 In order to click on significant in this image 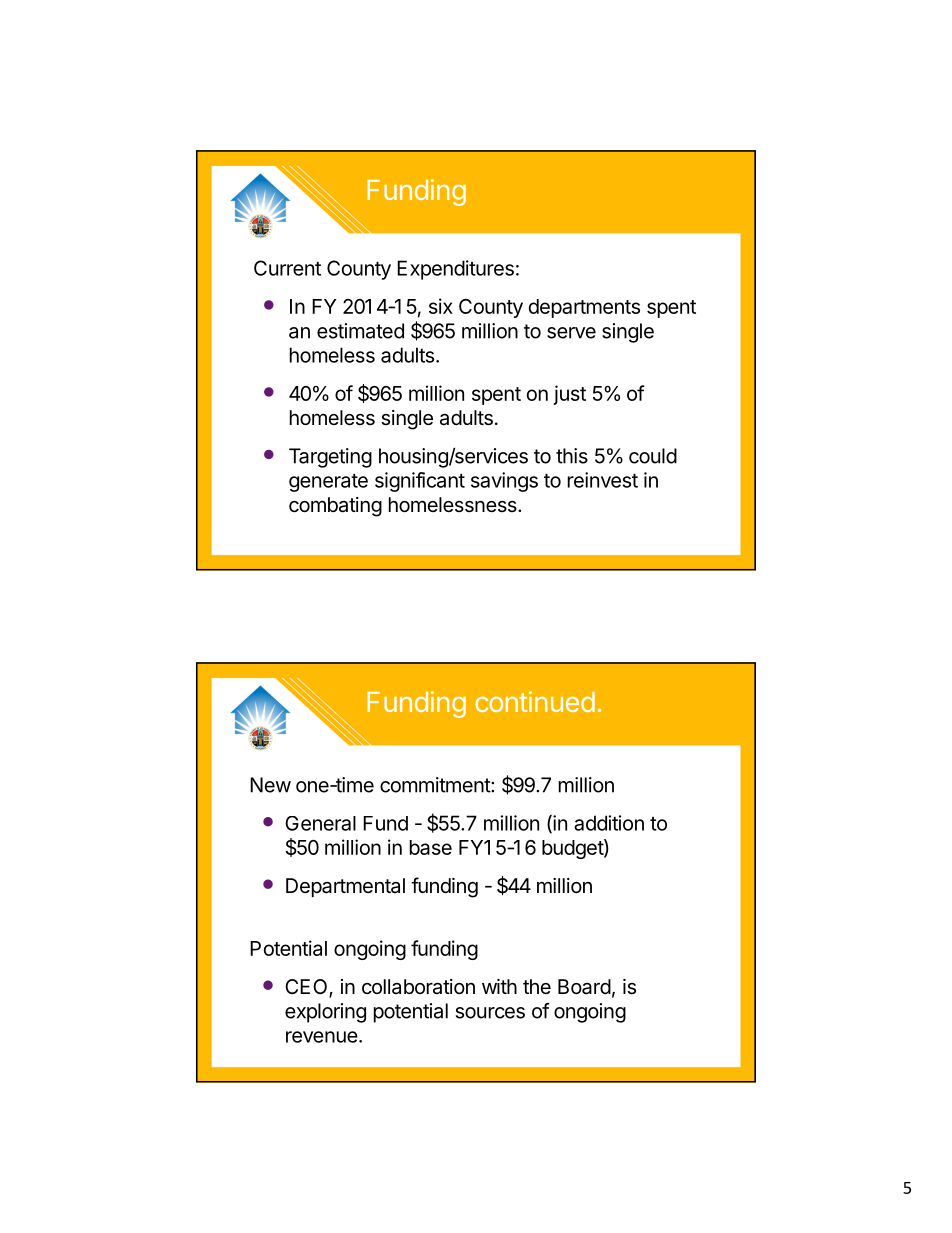, I will do `click(420, 482)`.
